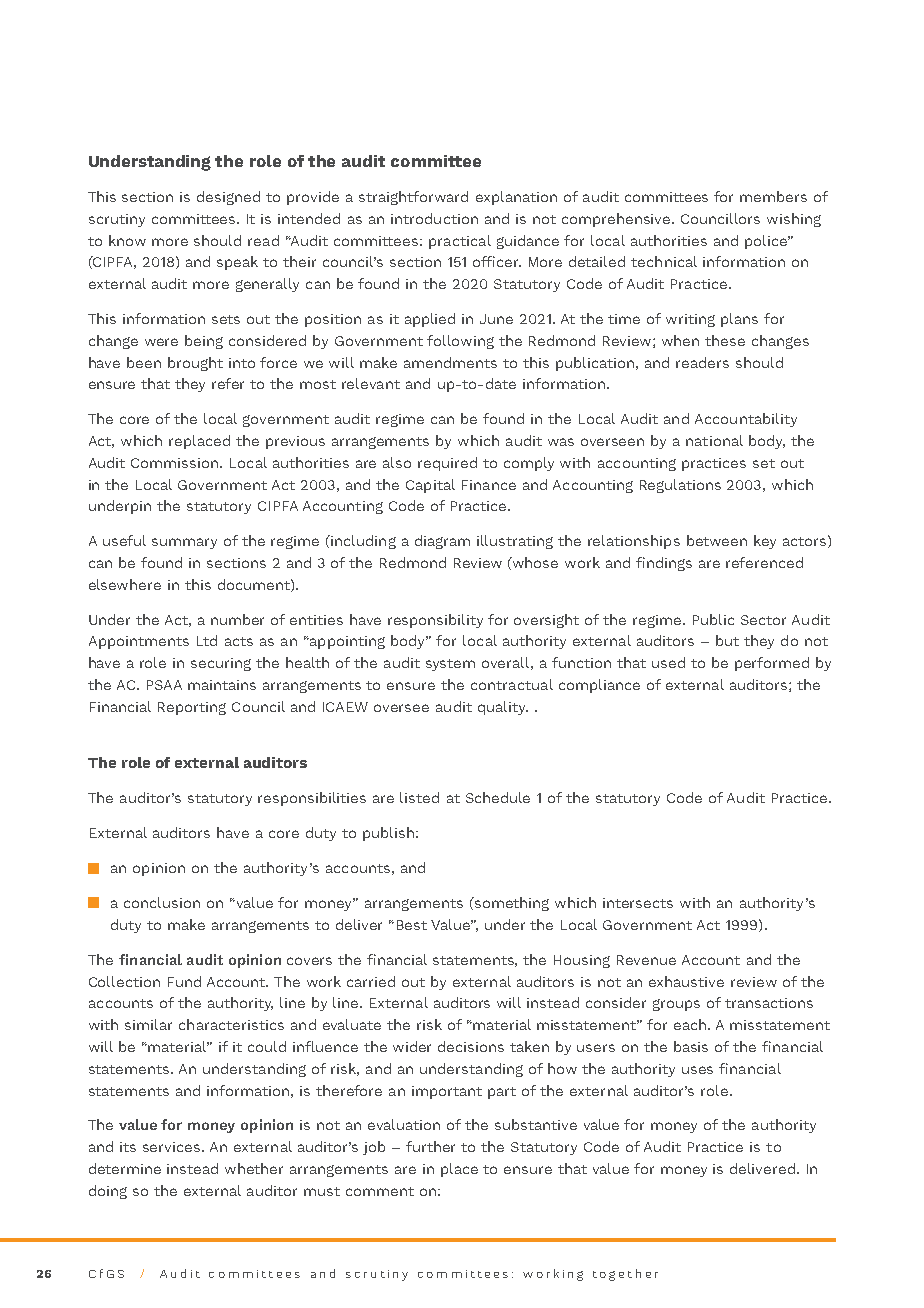 The height and width of the page is (1308, 924). Describe the element at coordinates (625, 1275) in the page. I see `together` at that location.
